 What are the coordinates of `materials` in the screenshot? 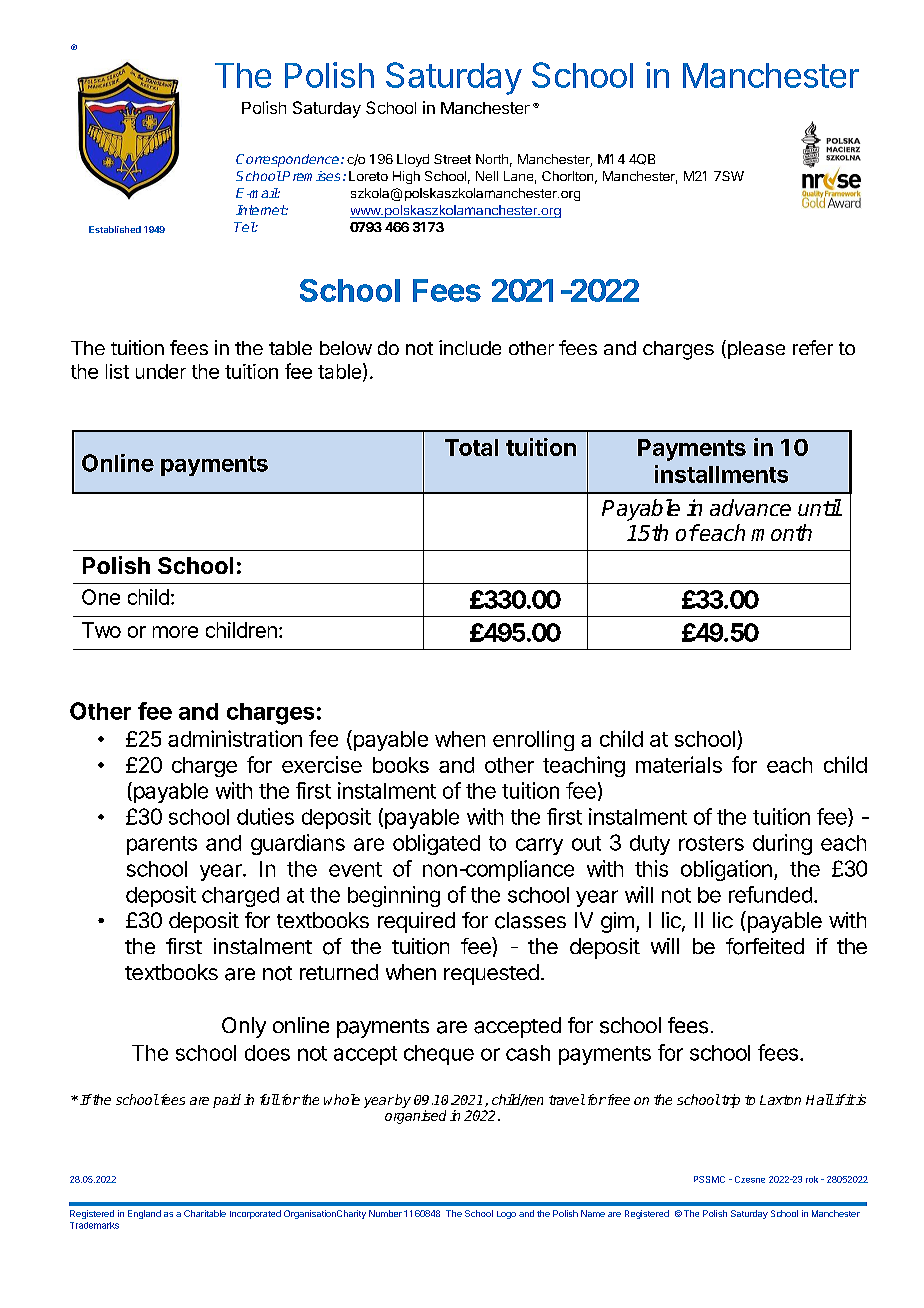 It's located at (679, 764).
